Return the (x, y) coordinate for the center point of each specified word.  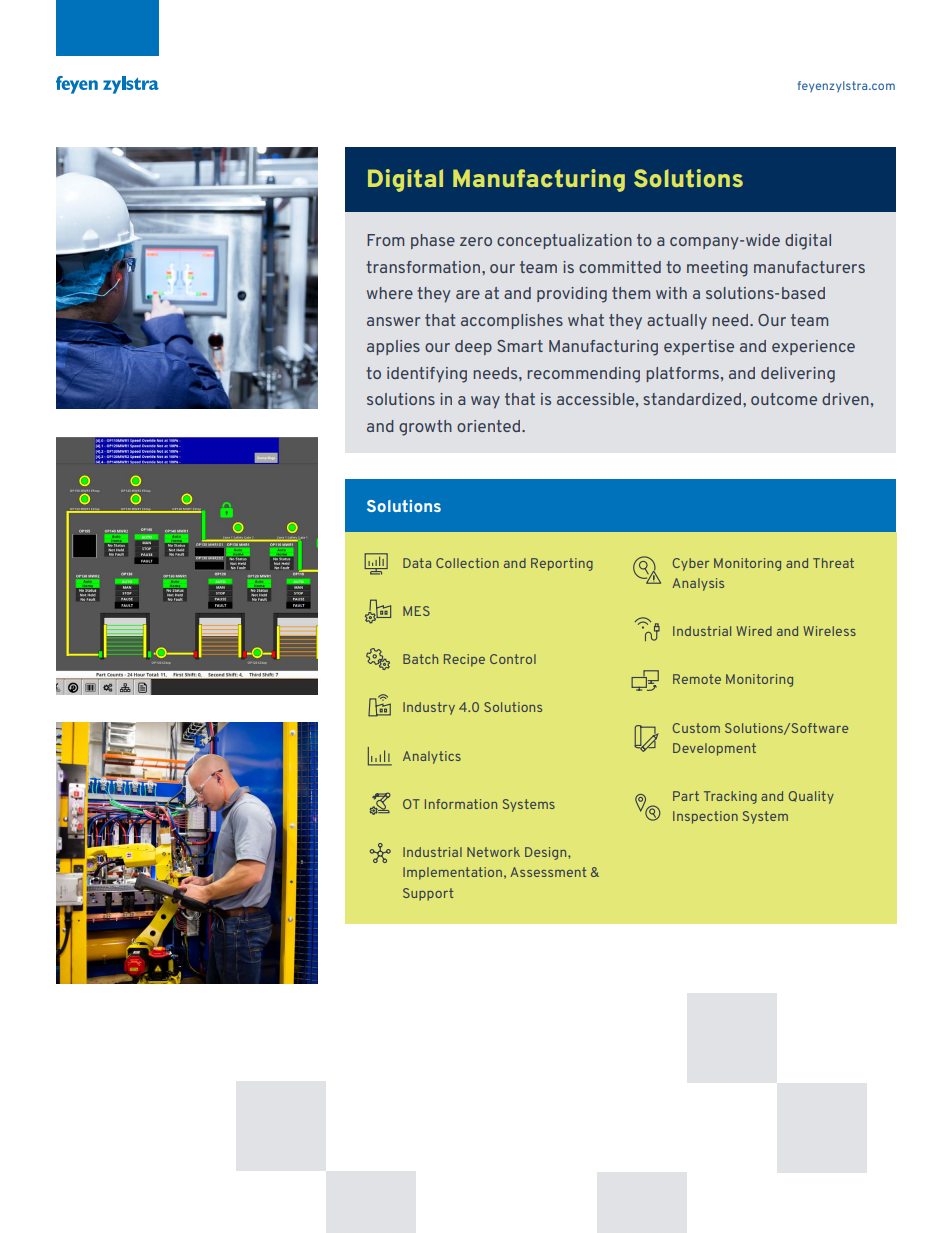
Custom (696, 728)
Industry (429, 708)
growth (425, 428)
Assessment (548, 872)
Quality (811, 797)
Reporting (562, 564)
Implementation (452, 873)
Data (417, 563)
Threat (833, 563)
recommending (583, 375)
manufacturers (809, 267)
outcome (784, 399)
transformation (423, 267)
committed (620, 267)
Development (714, 749)
